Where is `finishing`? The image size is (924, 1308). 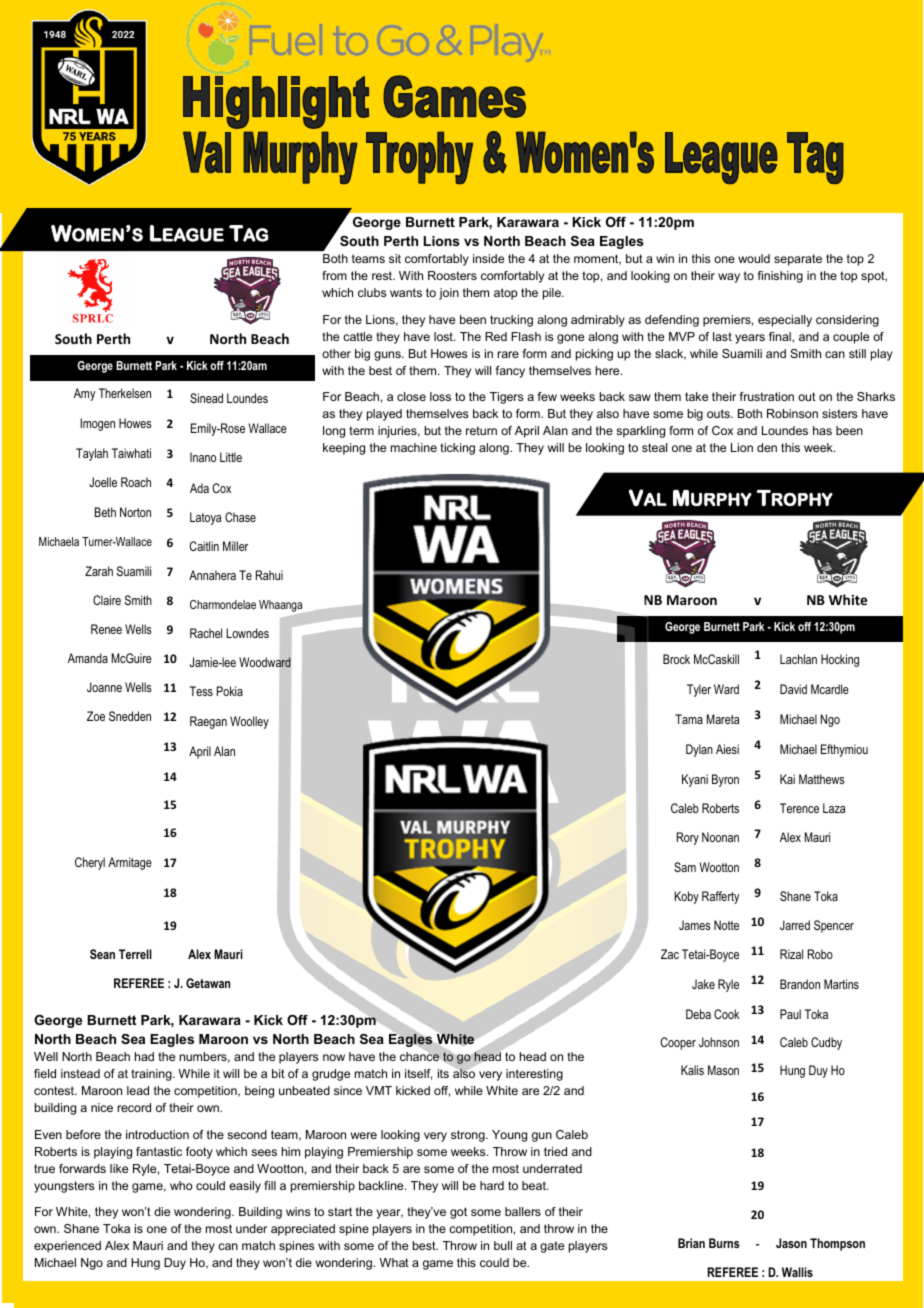
finishing is located at coordinates (780, 277).
